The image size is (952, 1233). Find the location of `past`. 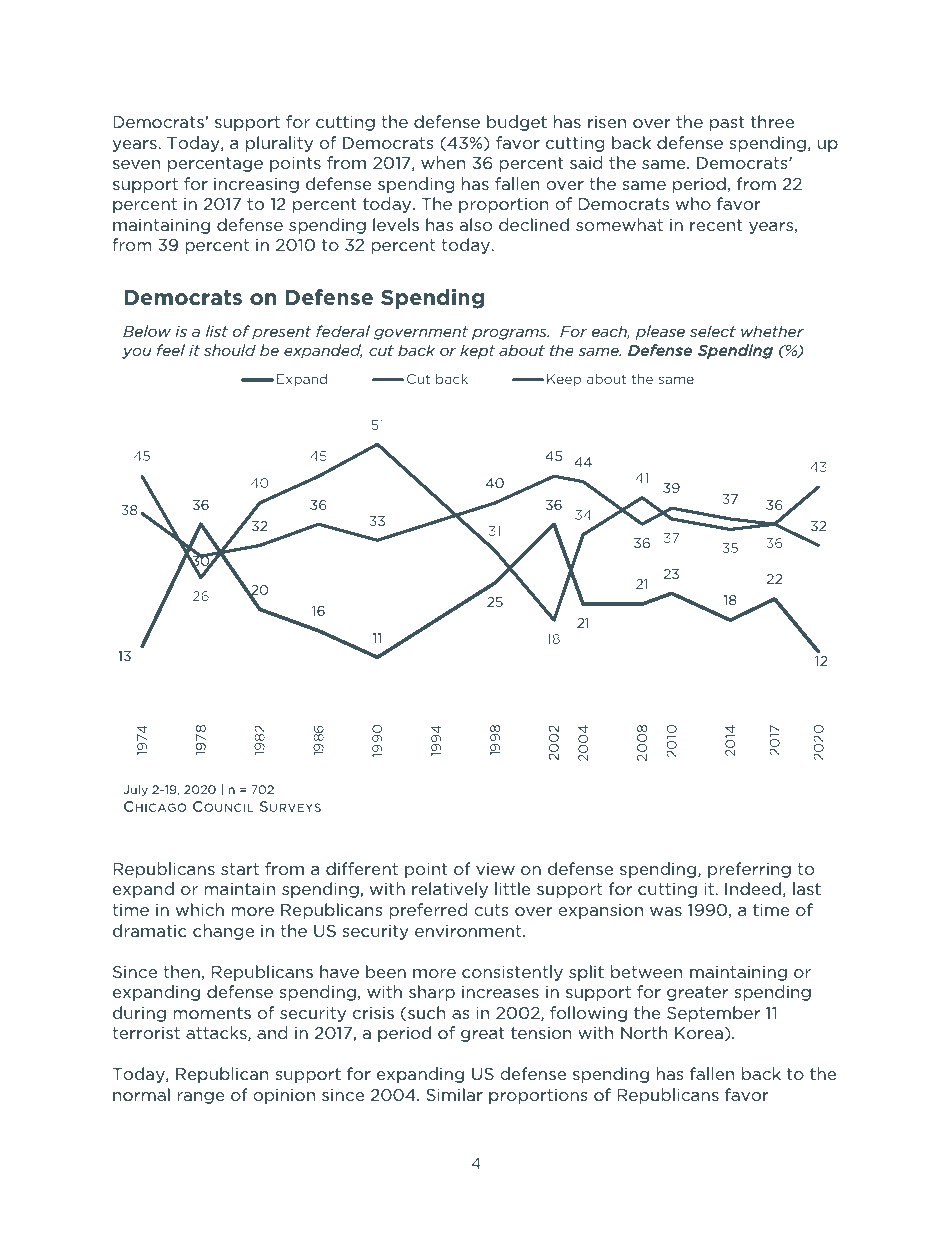

past is located at coordinates (727, 123).
